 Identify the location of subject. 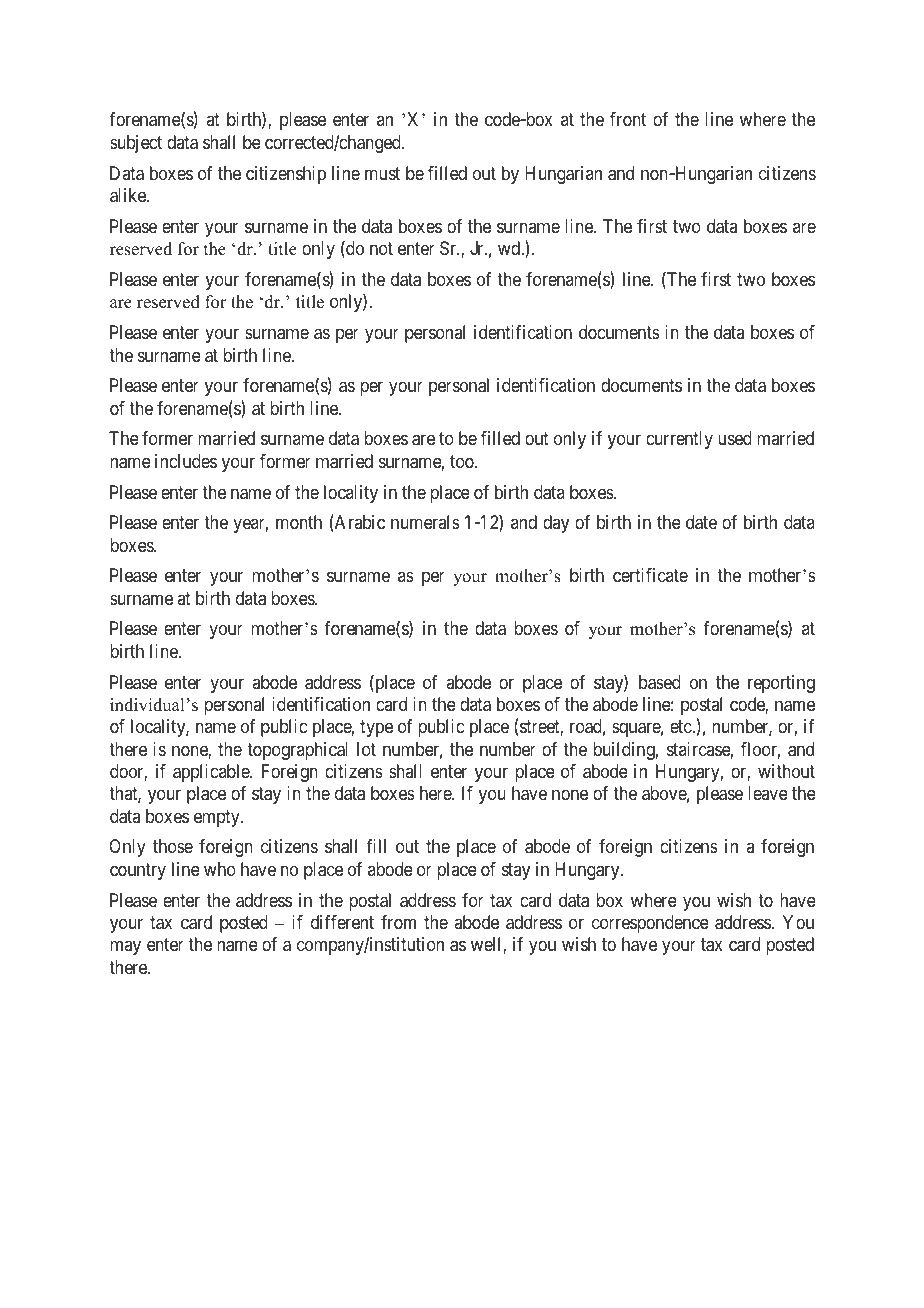
(136, 144).
